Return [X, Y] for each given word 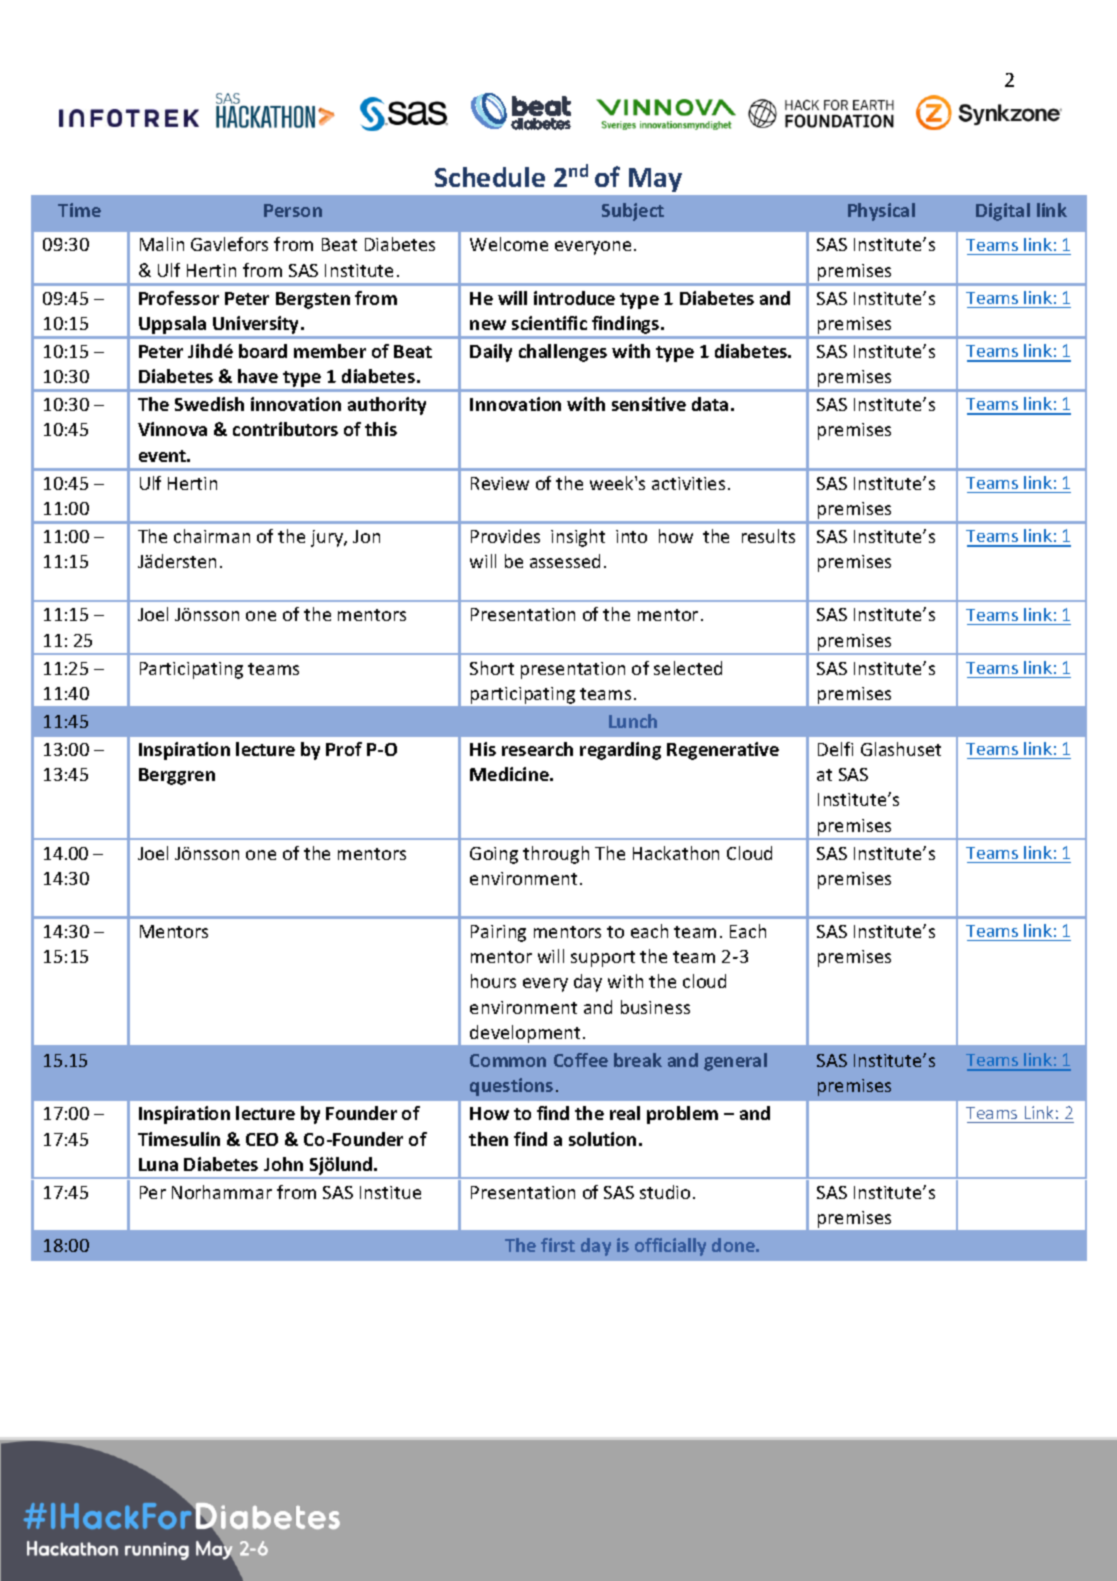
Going [494, 855]
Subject [633, 212]
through [556, 855]
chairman [212, 536]
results [768, 536]
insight [578, 538]
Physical [881, 212]
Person [293, 210]
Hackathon [676, 853]
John [283, 1164]
